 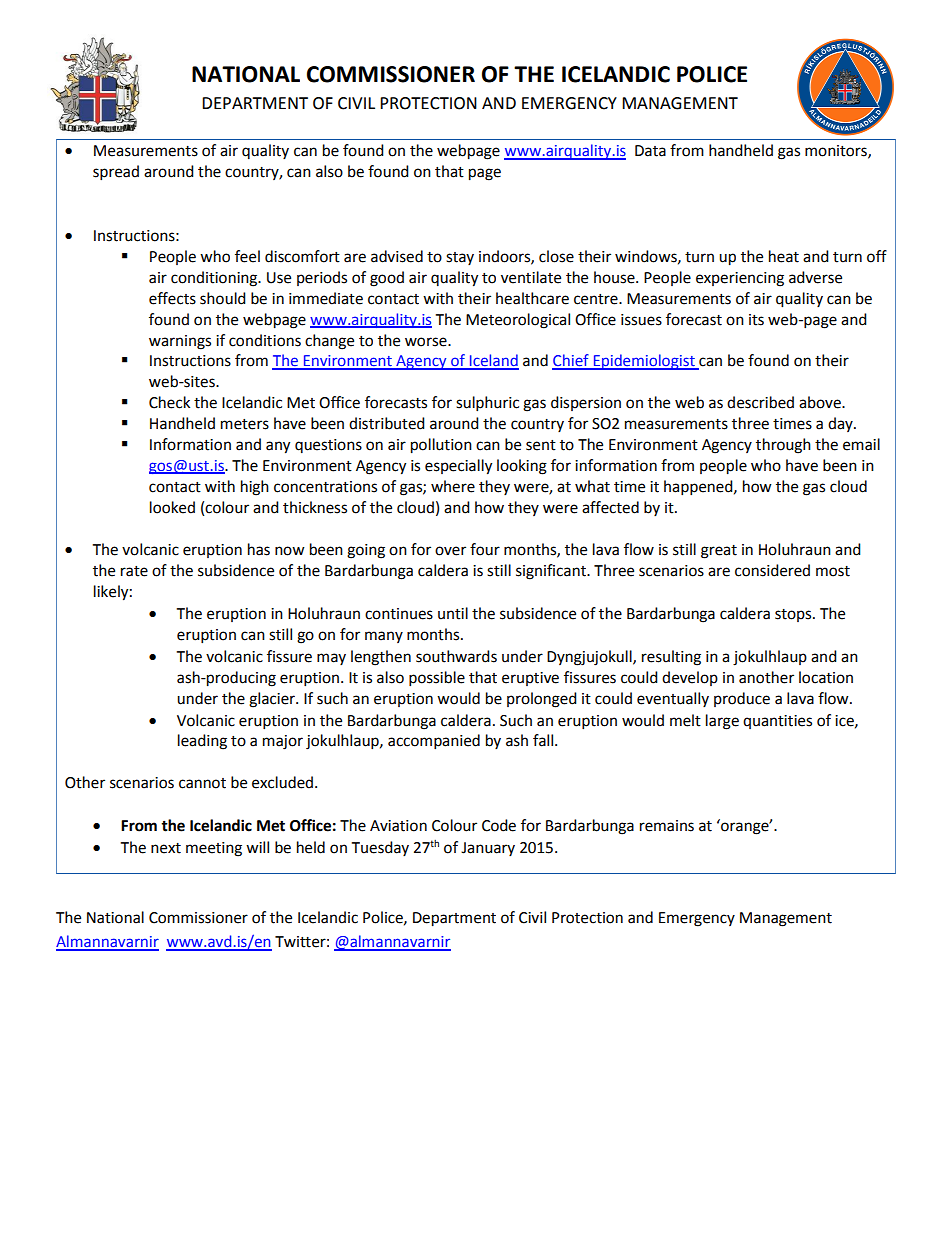 I want to click on Code, so click(x=499, y=825).
